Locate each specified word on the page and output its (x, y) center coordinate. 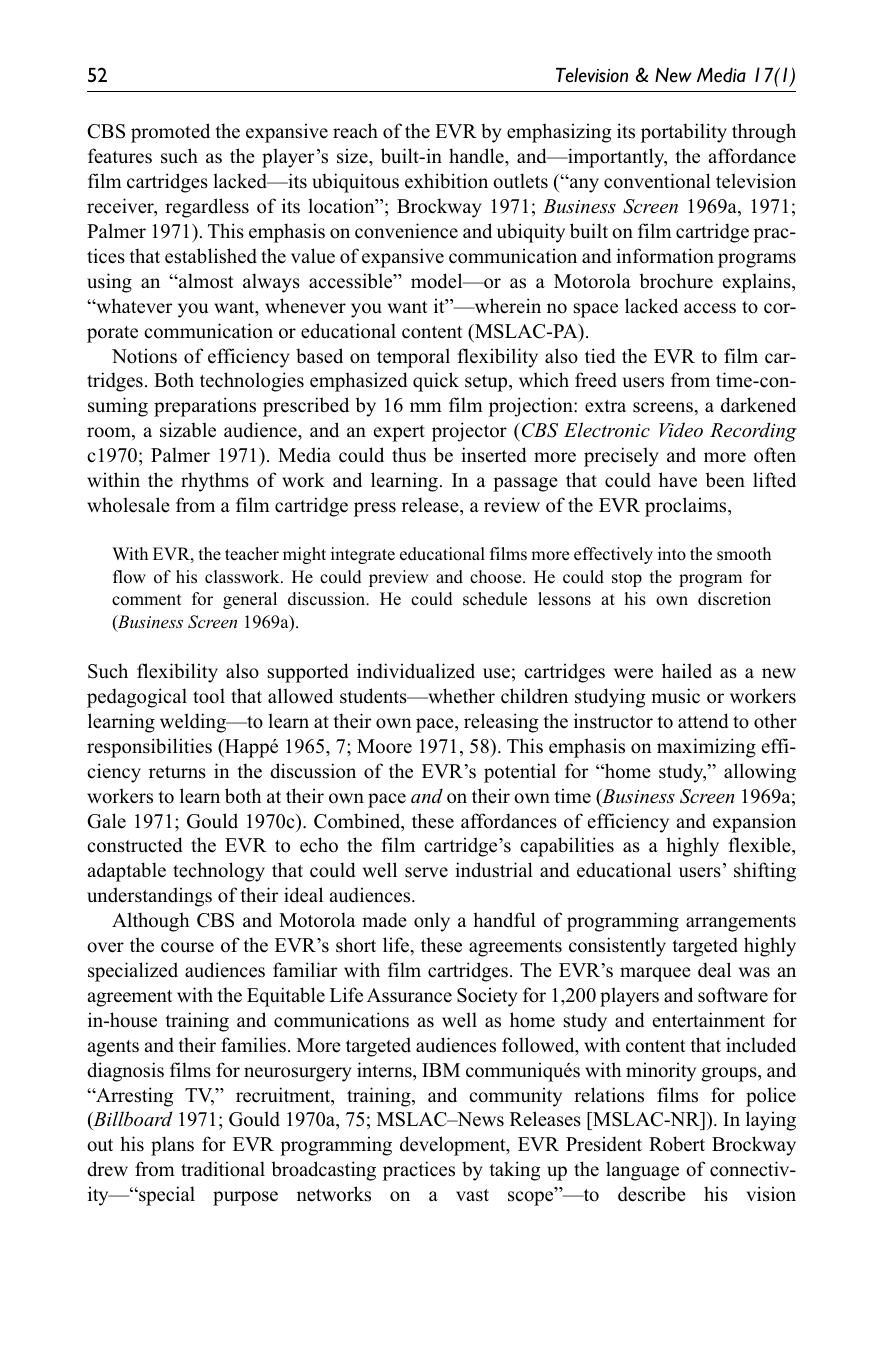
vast (472, 1195)
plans (172, 1146)
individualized (416, 671)
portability (684, 133)
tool (209, 696)
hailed (687, 671)
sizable (188, 430)
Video (681, 430)
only (432, 922)
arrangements (741, 923)
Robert (677, 1144)
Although (151, 922)
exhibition (446, 181)
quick (436, 382)
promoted (170, 133)
